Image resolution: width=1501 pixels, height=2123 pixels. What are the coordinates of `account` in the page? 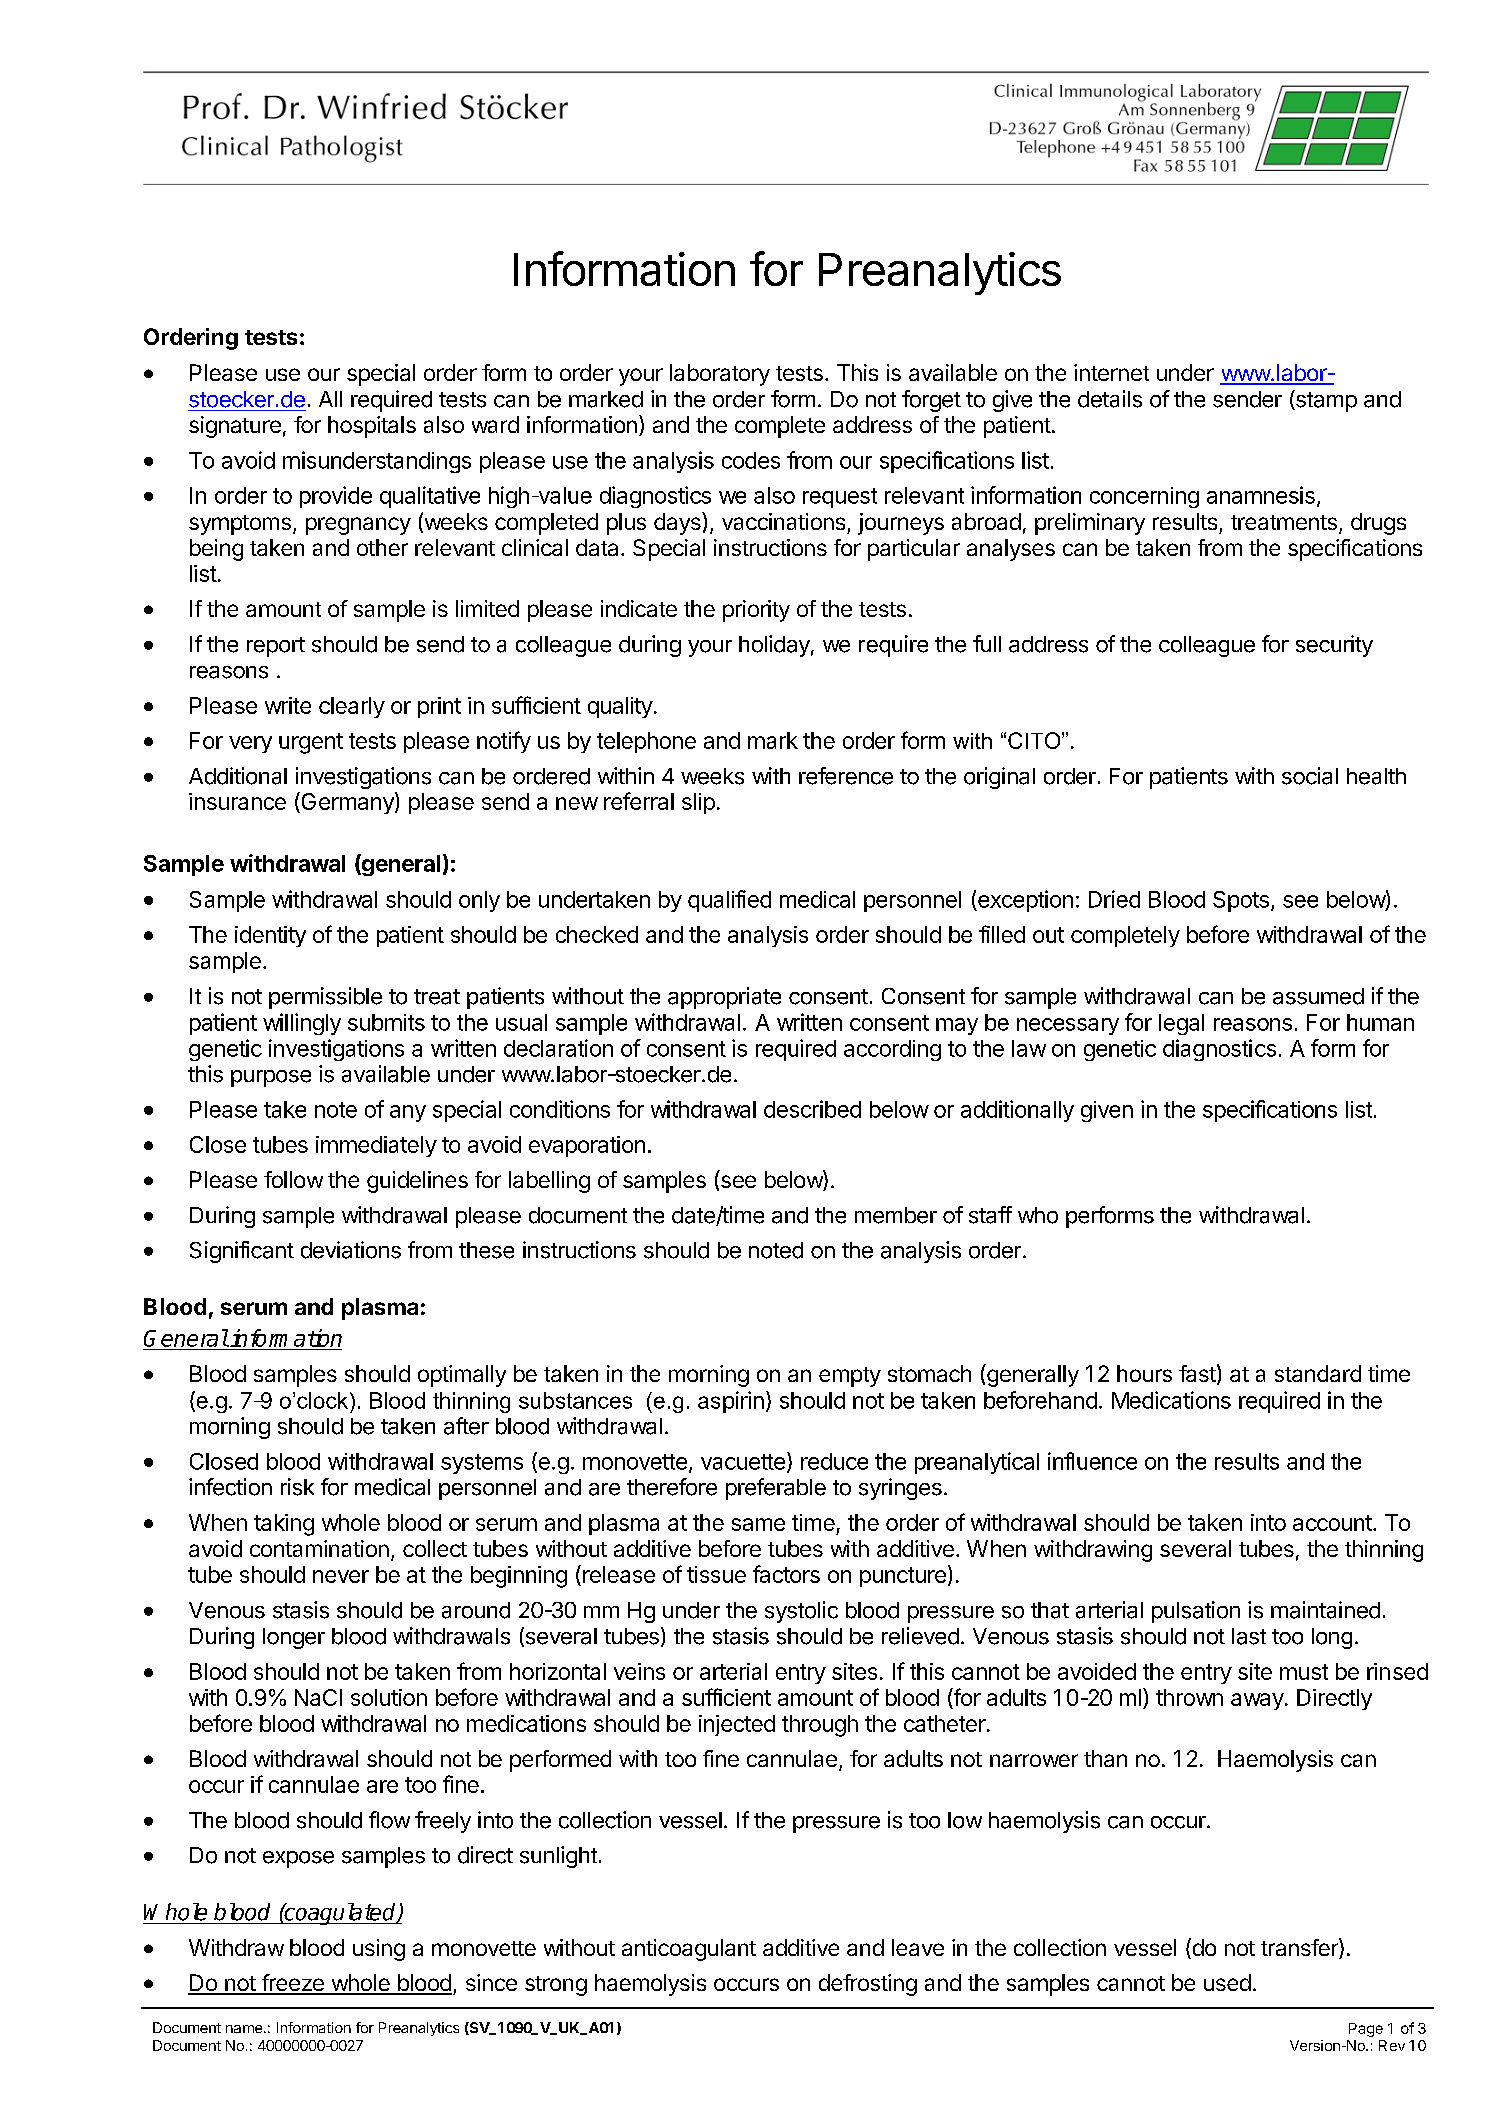 It's located at (1332, 1523).
